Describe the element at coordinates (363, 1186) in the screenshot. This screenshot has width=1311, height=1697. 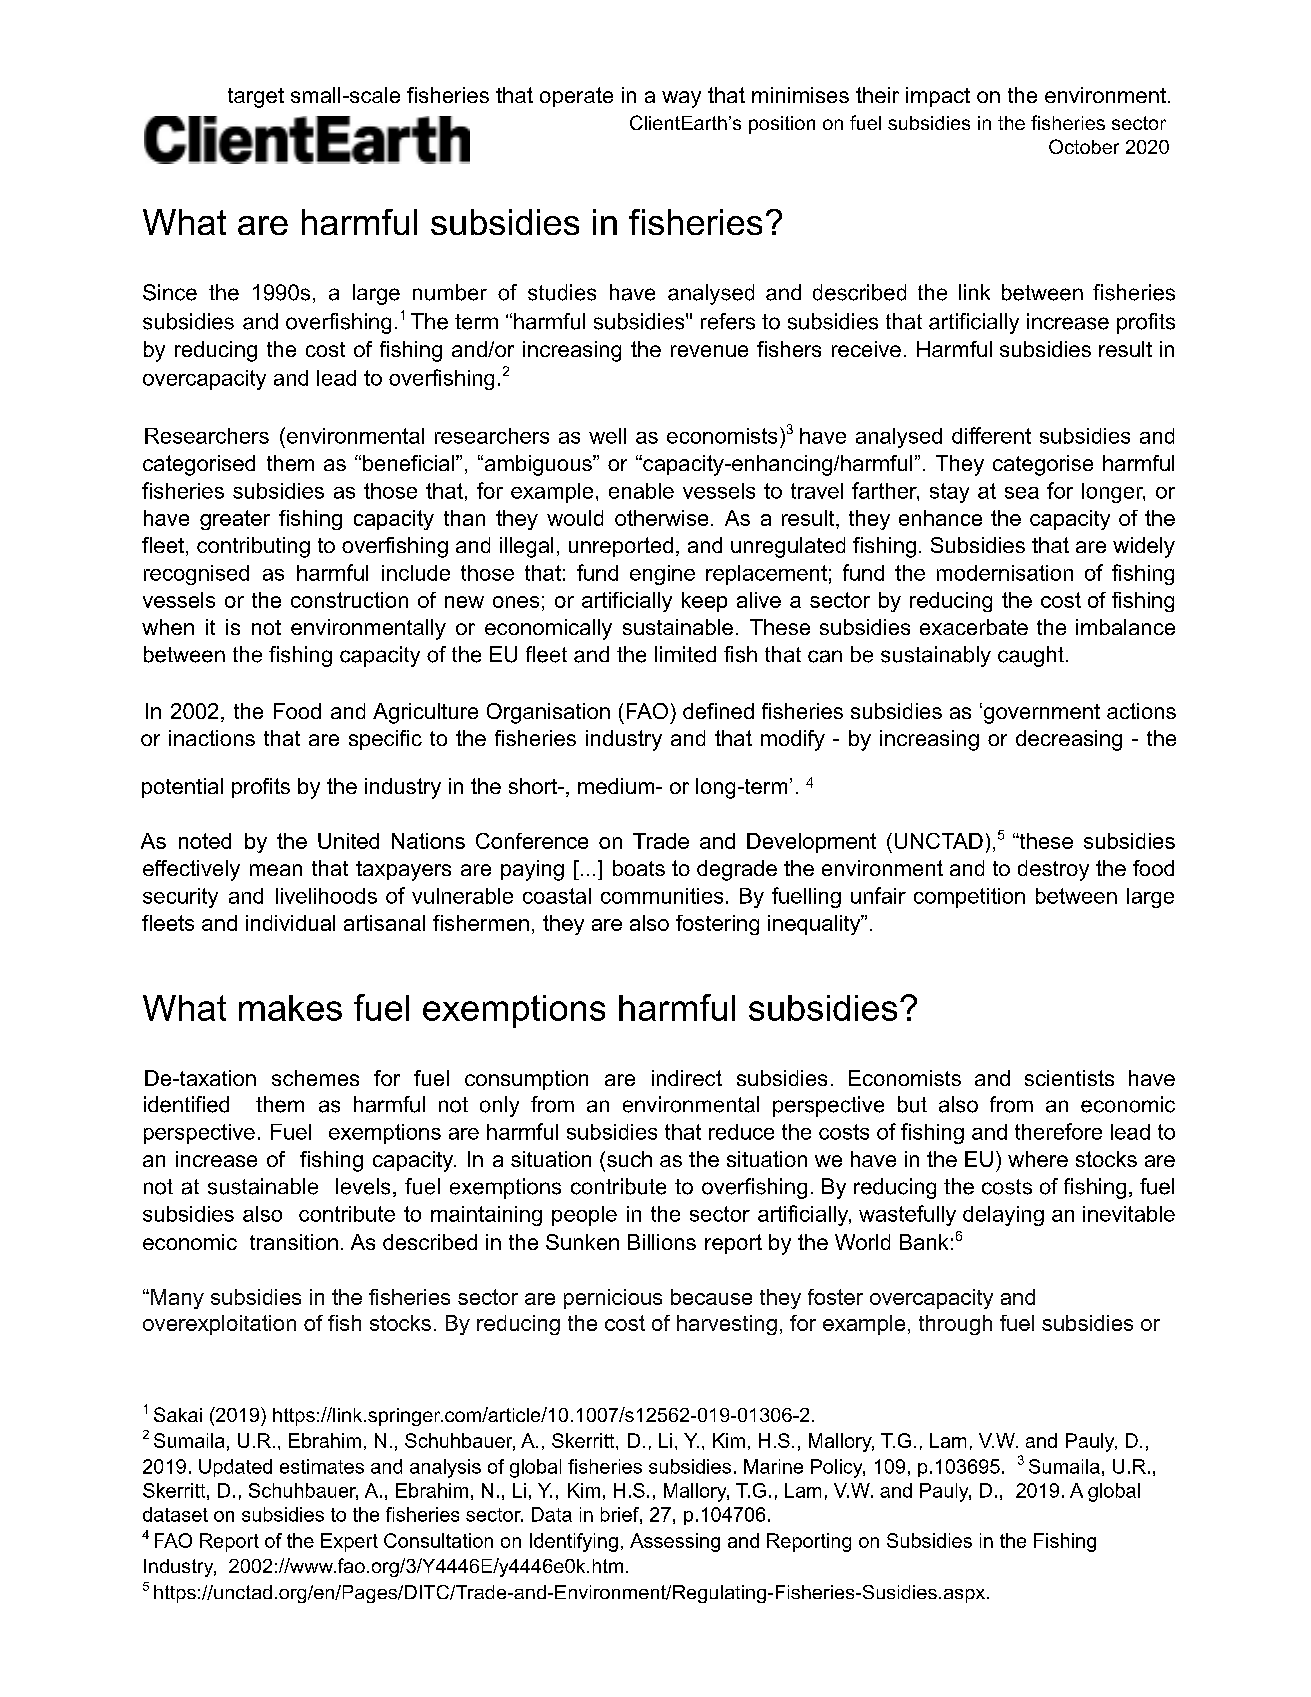
I see `levels` at that location.
